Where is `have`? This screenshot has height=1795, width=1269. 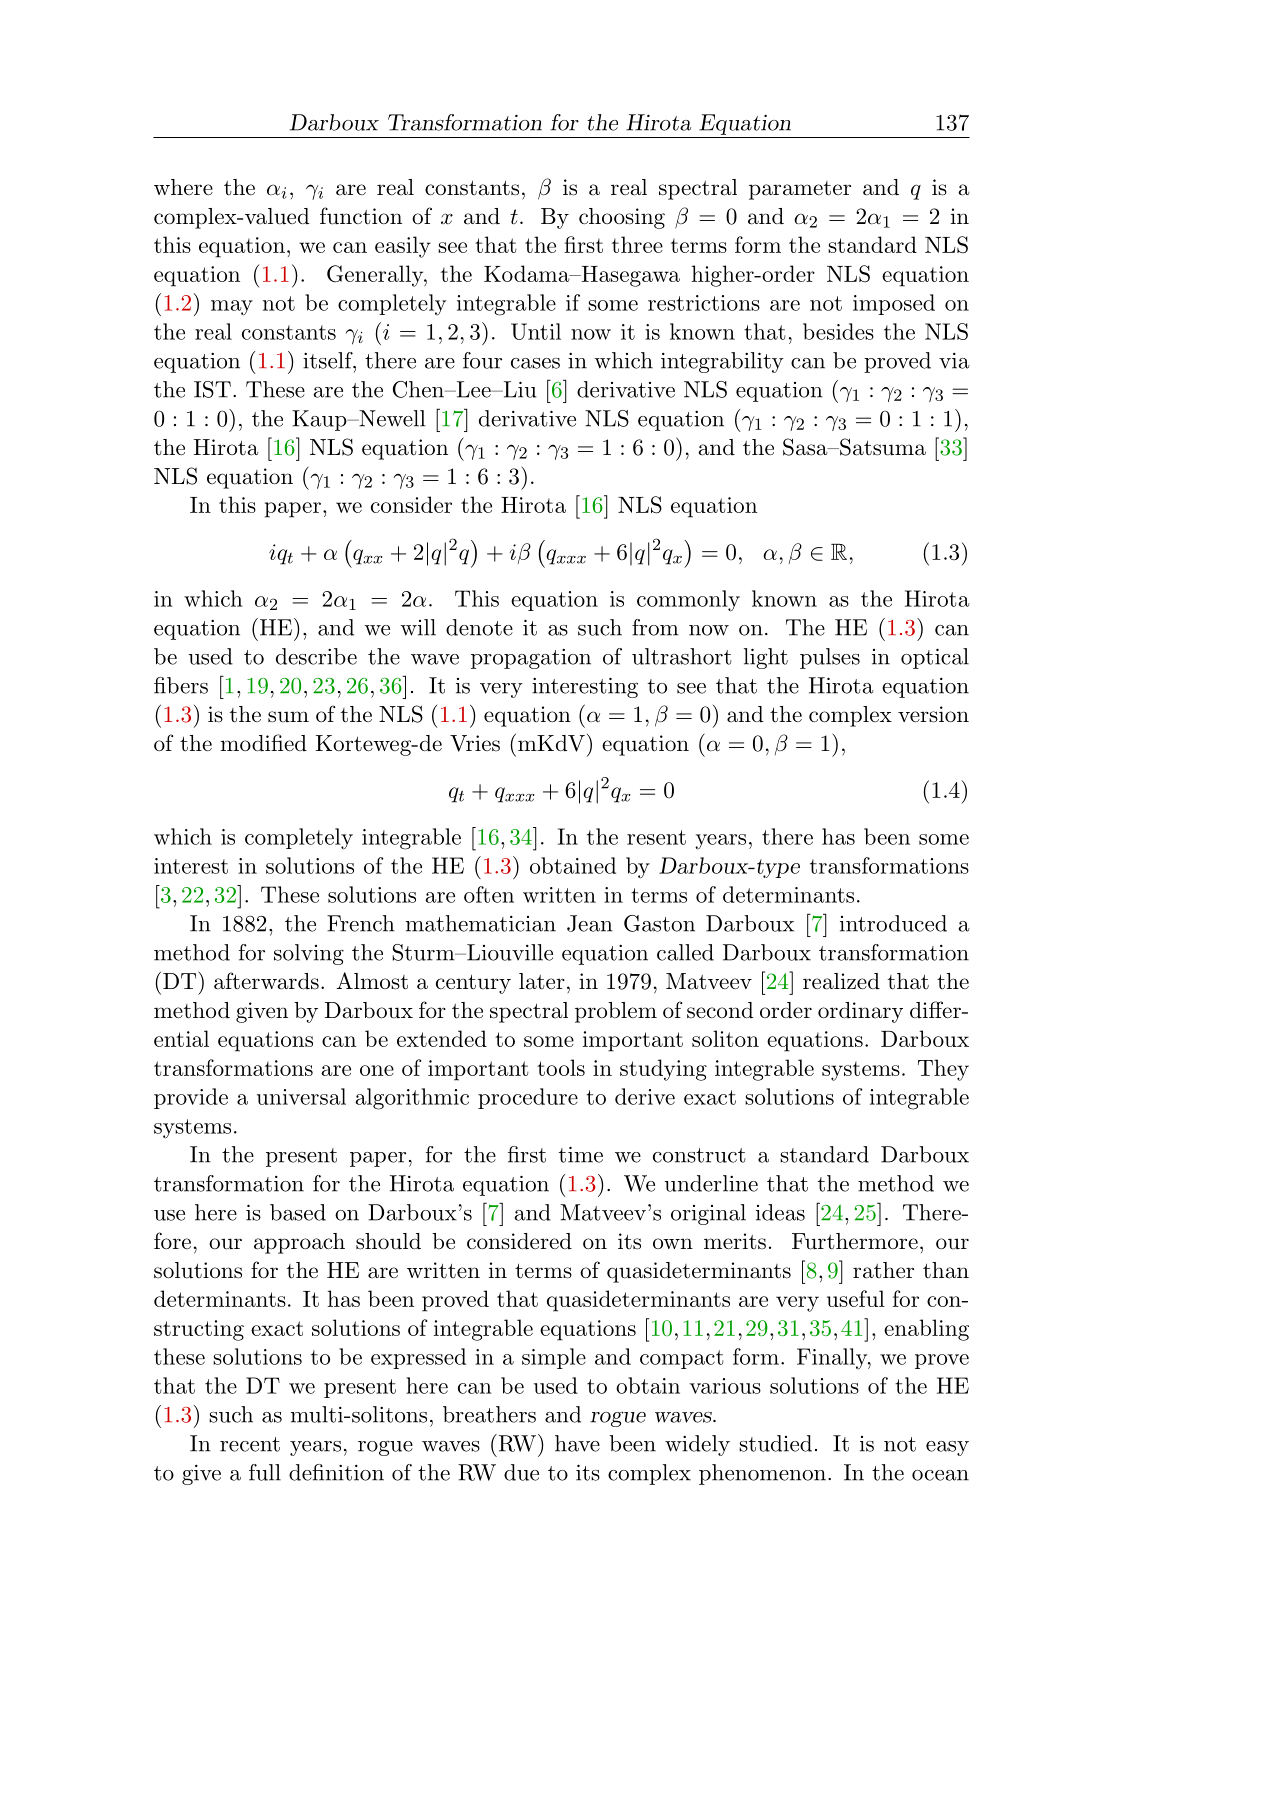
have is located at coordinates (577, 1443).
